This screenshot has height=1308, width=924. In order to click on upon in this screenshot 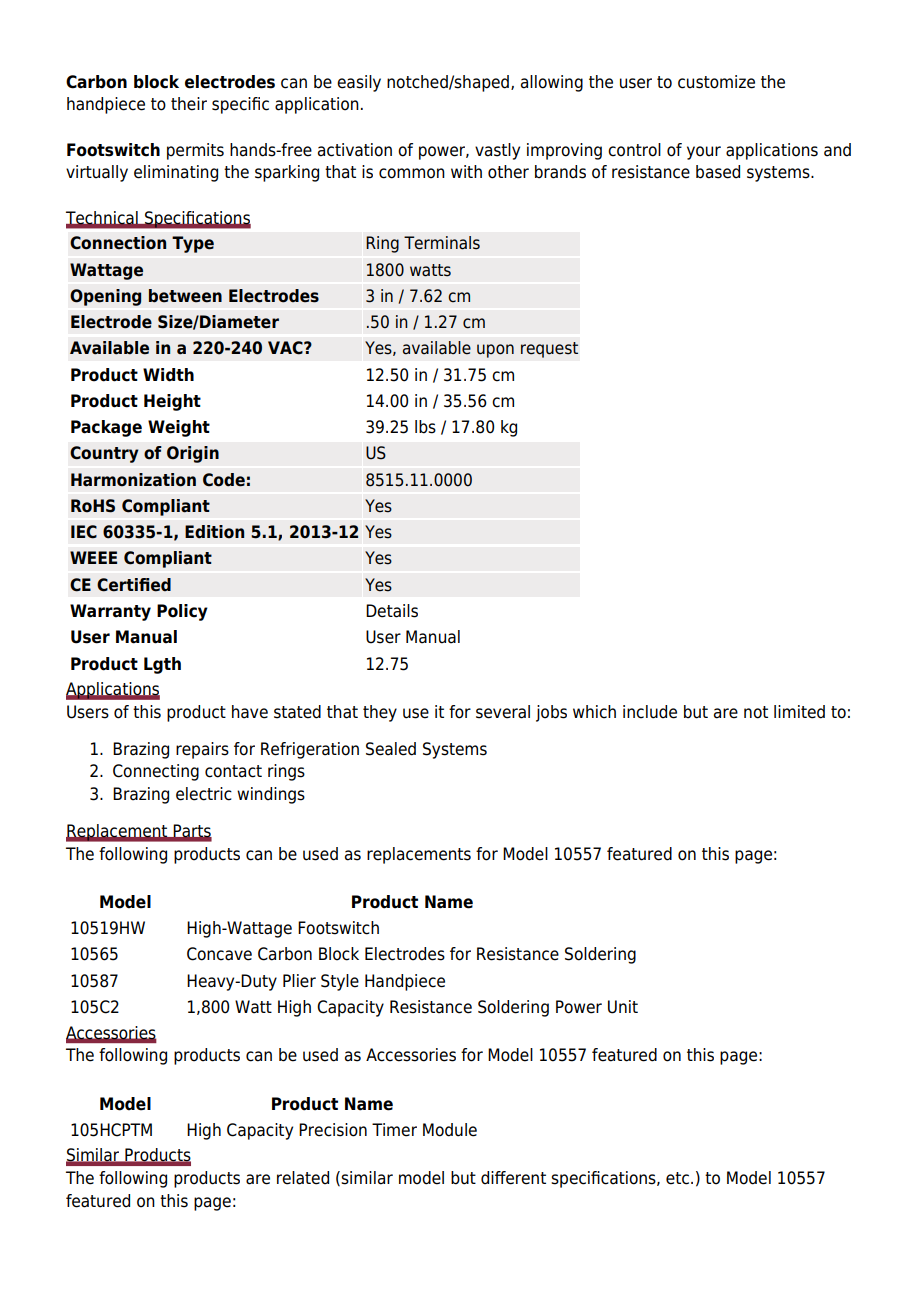, I will do `click(495, 351)`.
